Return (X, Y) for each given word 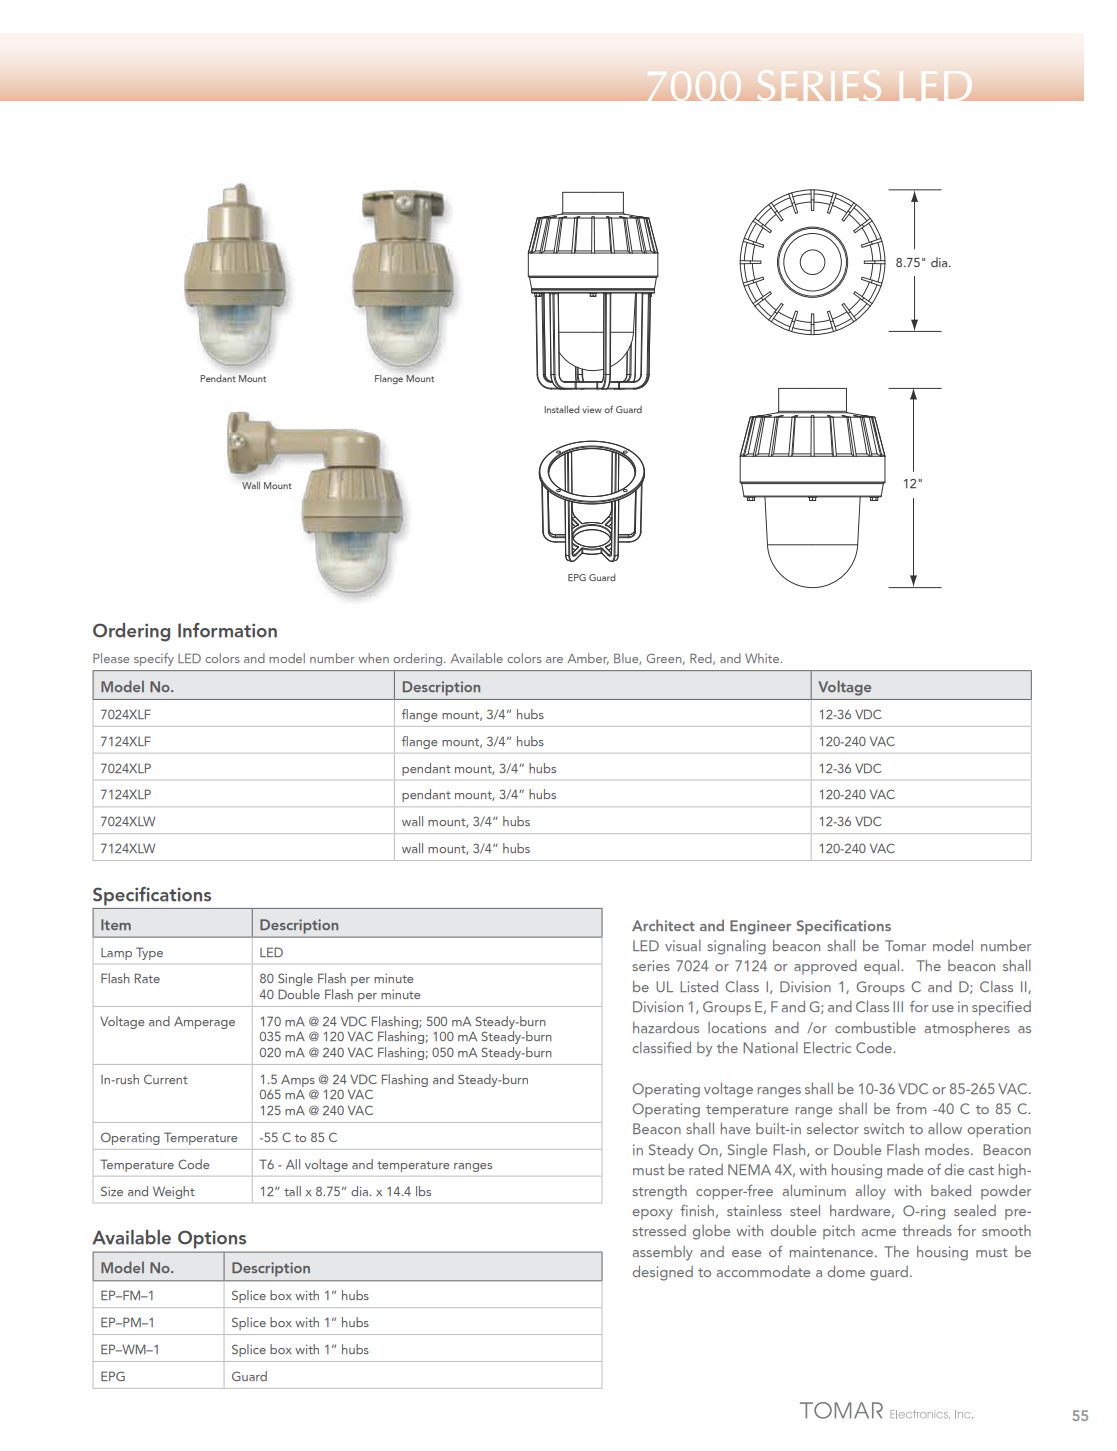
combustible (875, 1027)
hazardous (666, 1027)
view (592, 409)
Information (227, 630)
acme (879, 1232)
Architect (663, 925)
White (763, 658)
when (373, 658)
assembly (663, 1253)
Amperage (204, 1022)
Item (116, 924)
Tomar (905, 945)
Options (212, 1239)
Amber (588, 659)
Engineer (760, 927)
